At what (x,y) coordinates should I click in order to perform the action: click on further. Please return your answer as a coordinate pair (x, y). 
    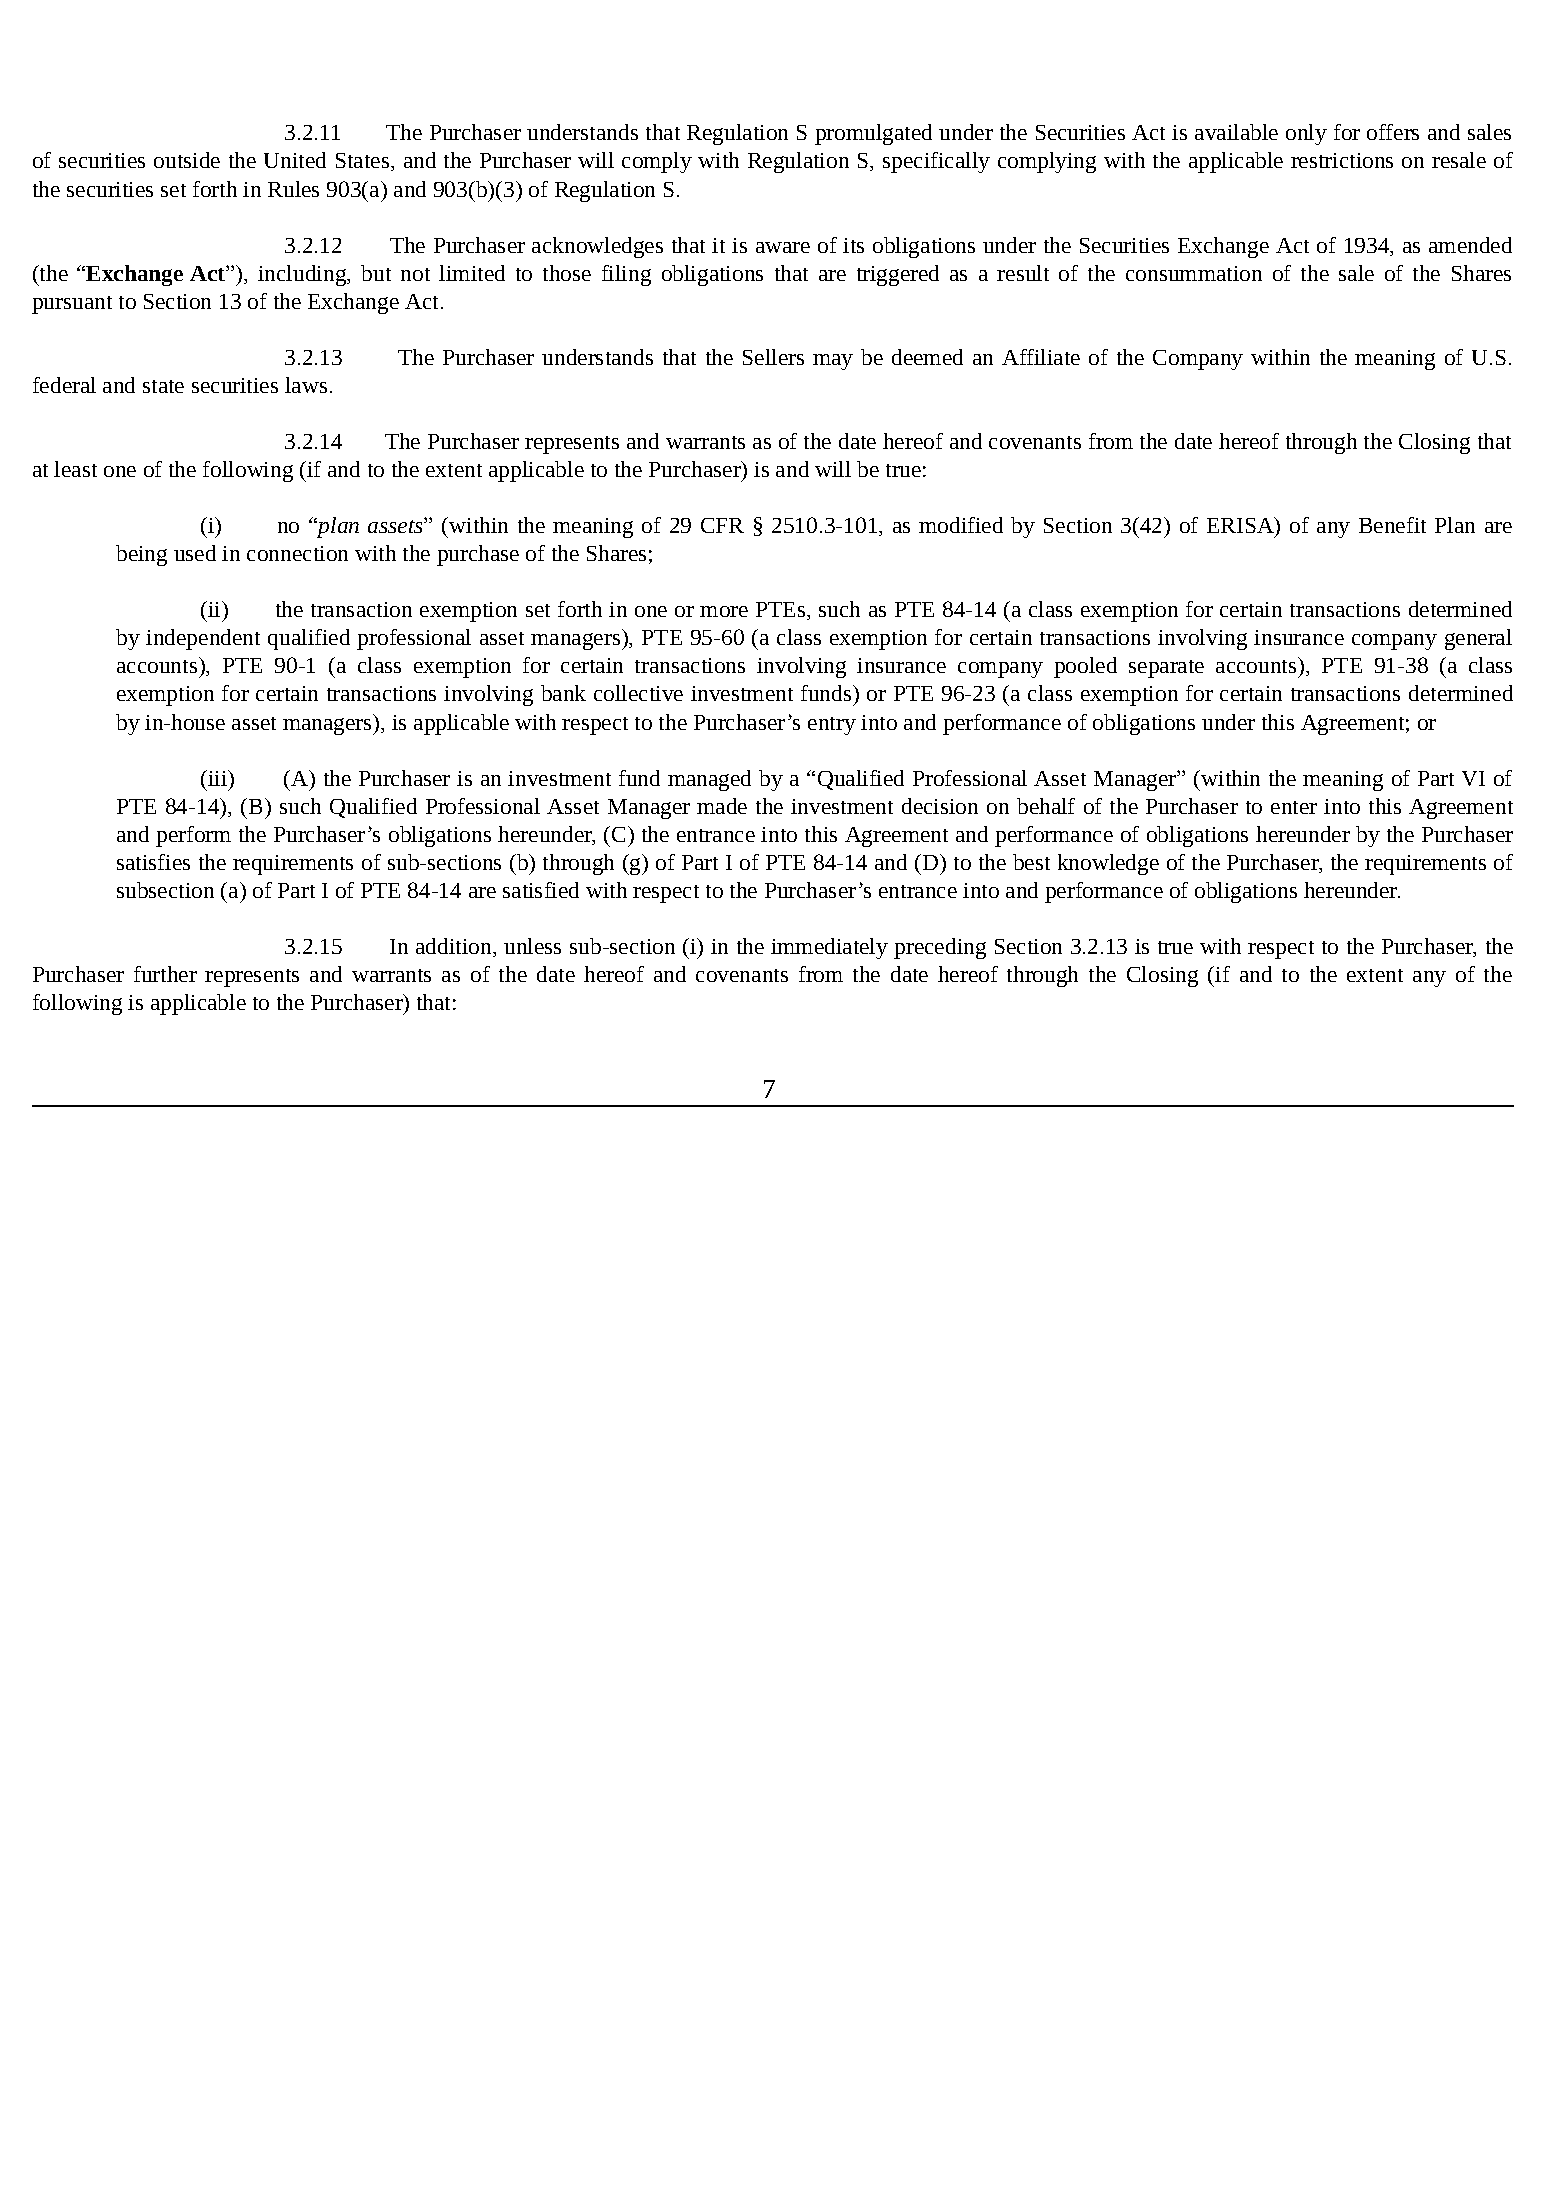
    Looking at the image, I should click on (165, 974).
